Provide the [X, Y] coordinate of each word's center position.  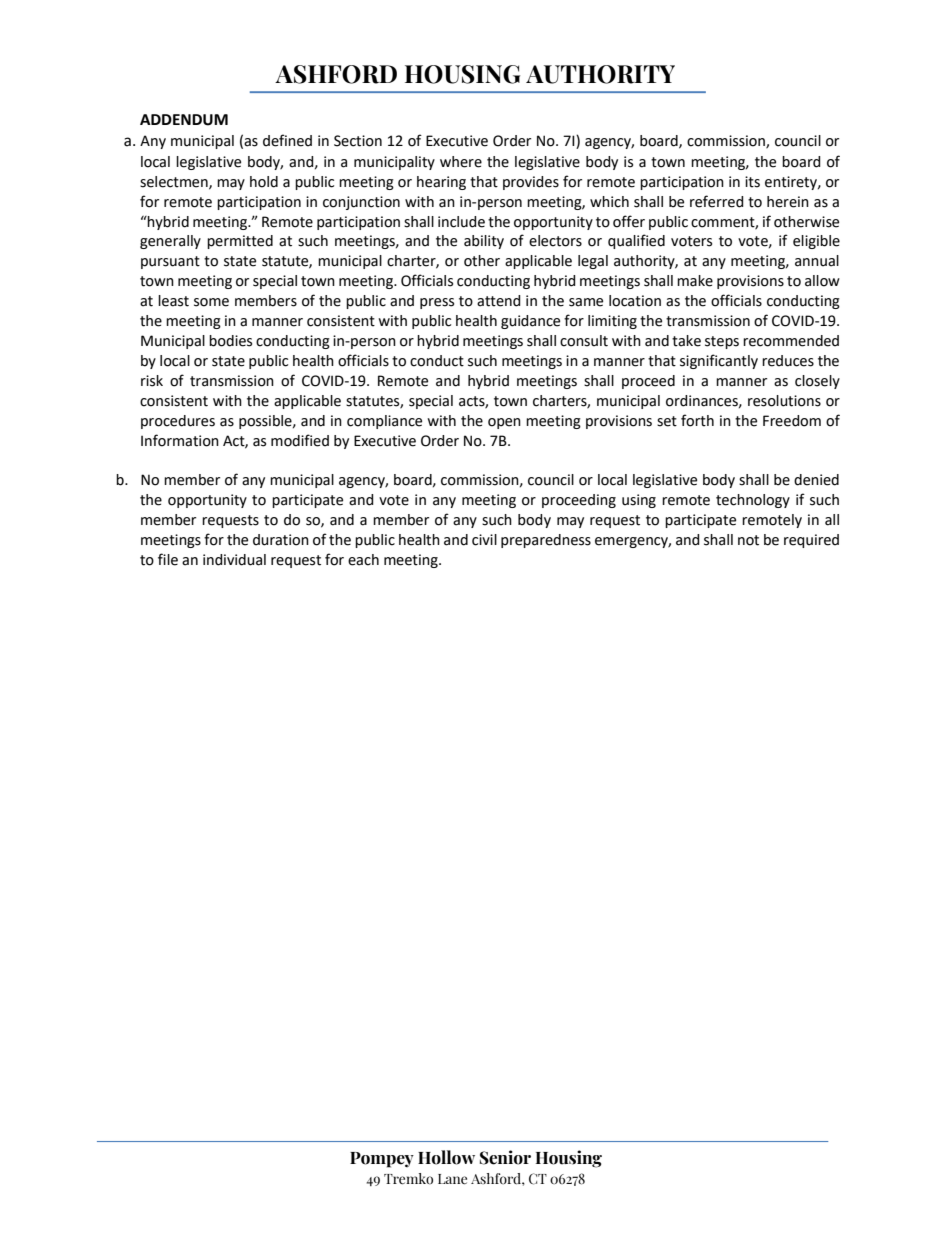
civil [484, 540]
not [748, 540]
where [461, 162]
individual [234, 560]
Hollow [446, 1157]
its [752, 182]
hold [264, 182]
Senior [505, 1157]
